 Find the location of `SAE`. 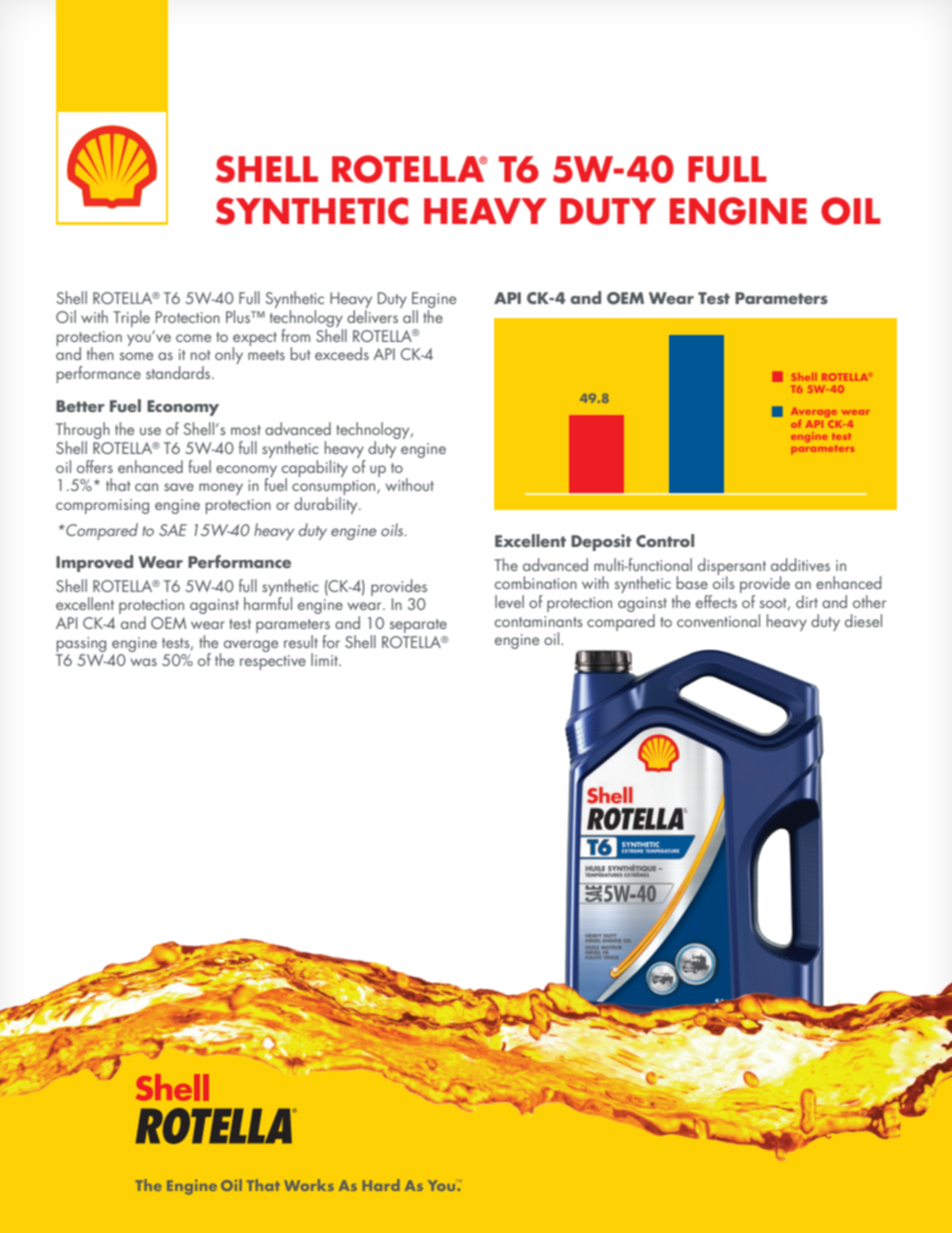

SAE is located at coordinates (173, 530).
